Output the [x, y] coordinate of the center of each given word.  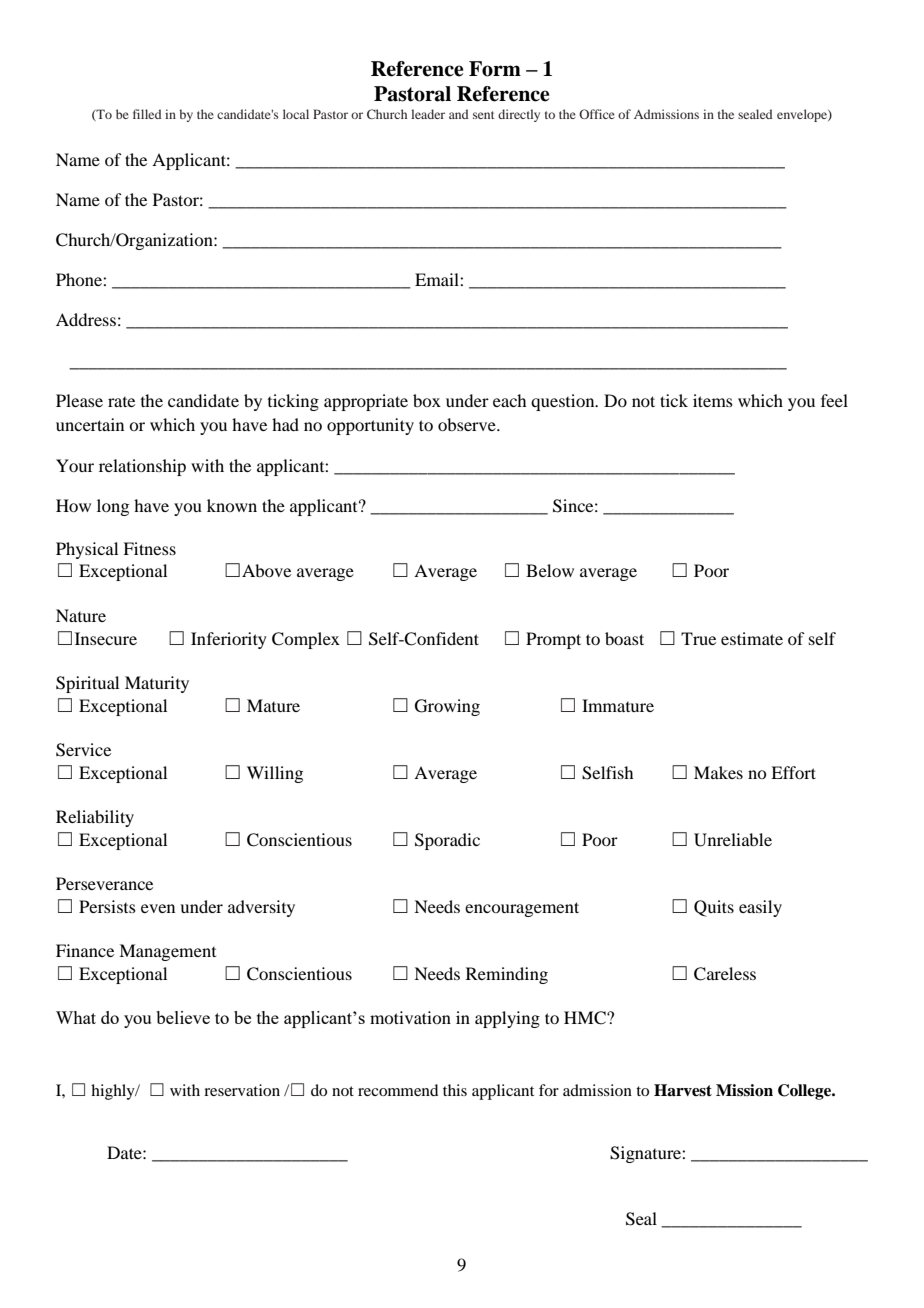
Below [550, 570]
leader [428, 114]
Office [597, 114]
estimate [752, 638]
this [455, 1090]
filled [147, 114]
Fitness [149, 548]
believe [183, 1017]
